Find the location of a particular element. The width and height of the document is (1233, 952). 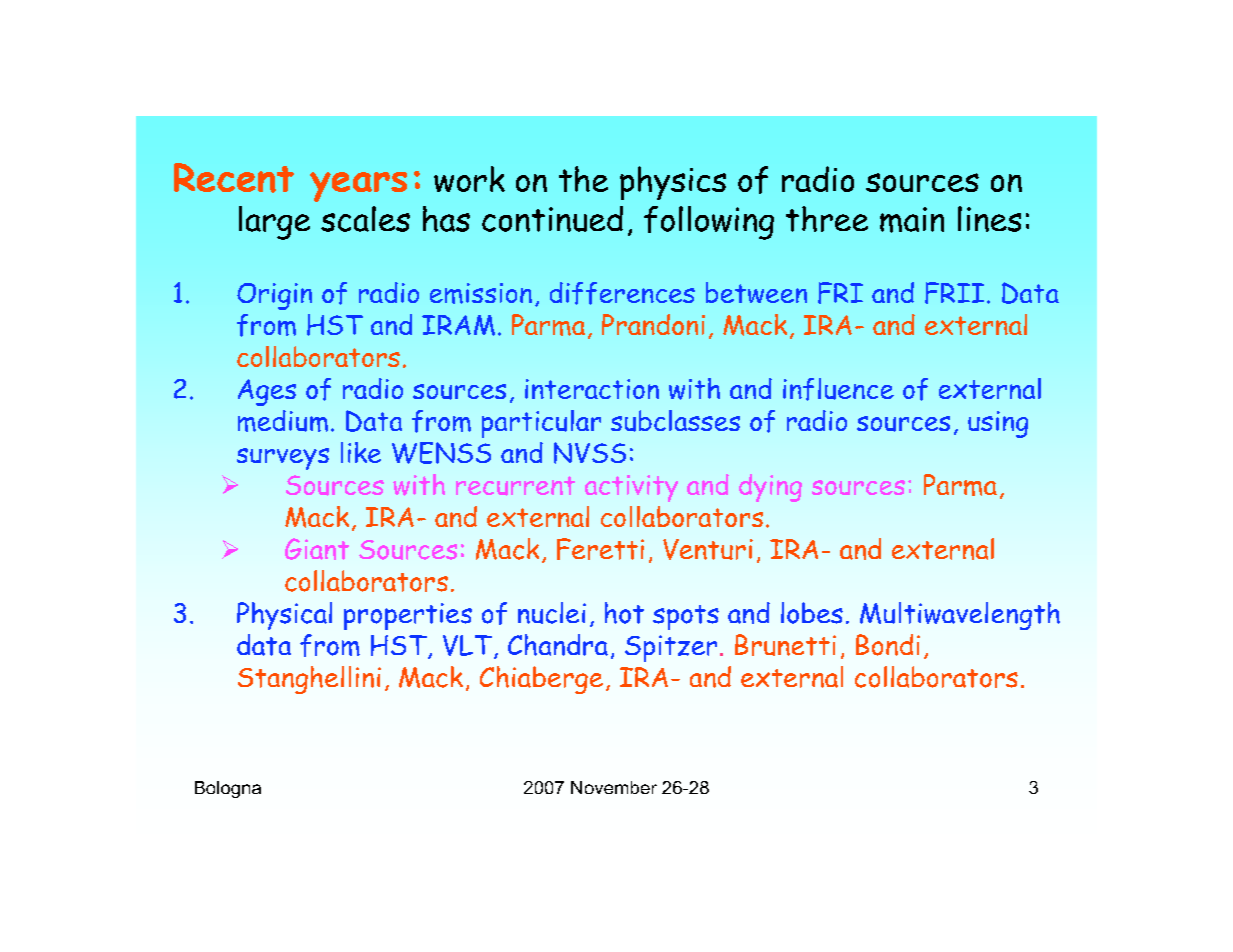

years is located at coordinates (358, 187).
